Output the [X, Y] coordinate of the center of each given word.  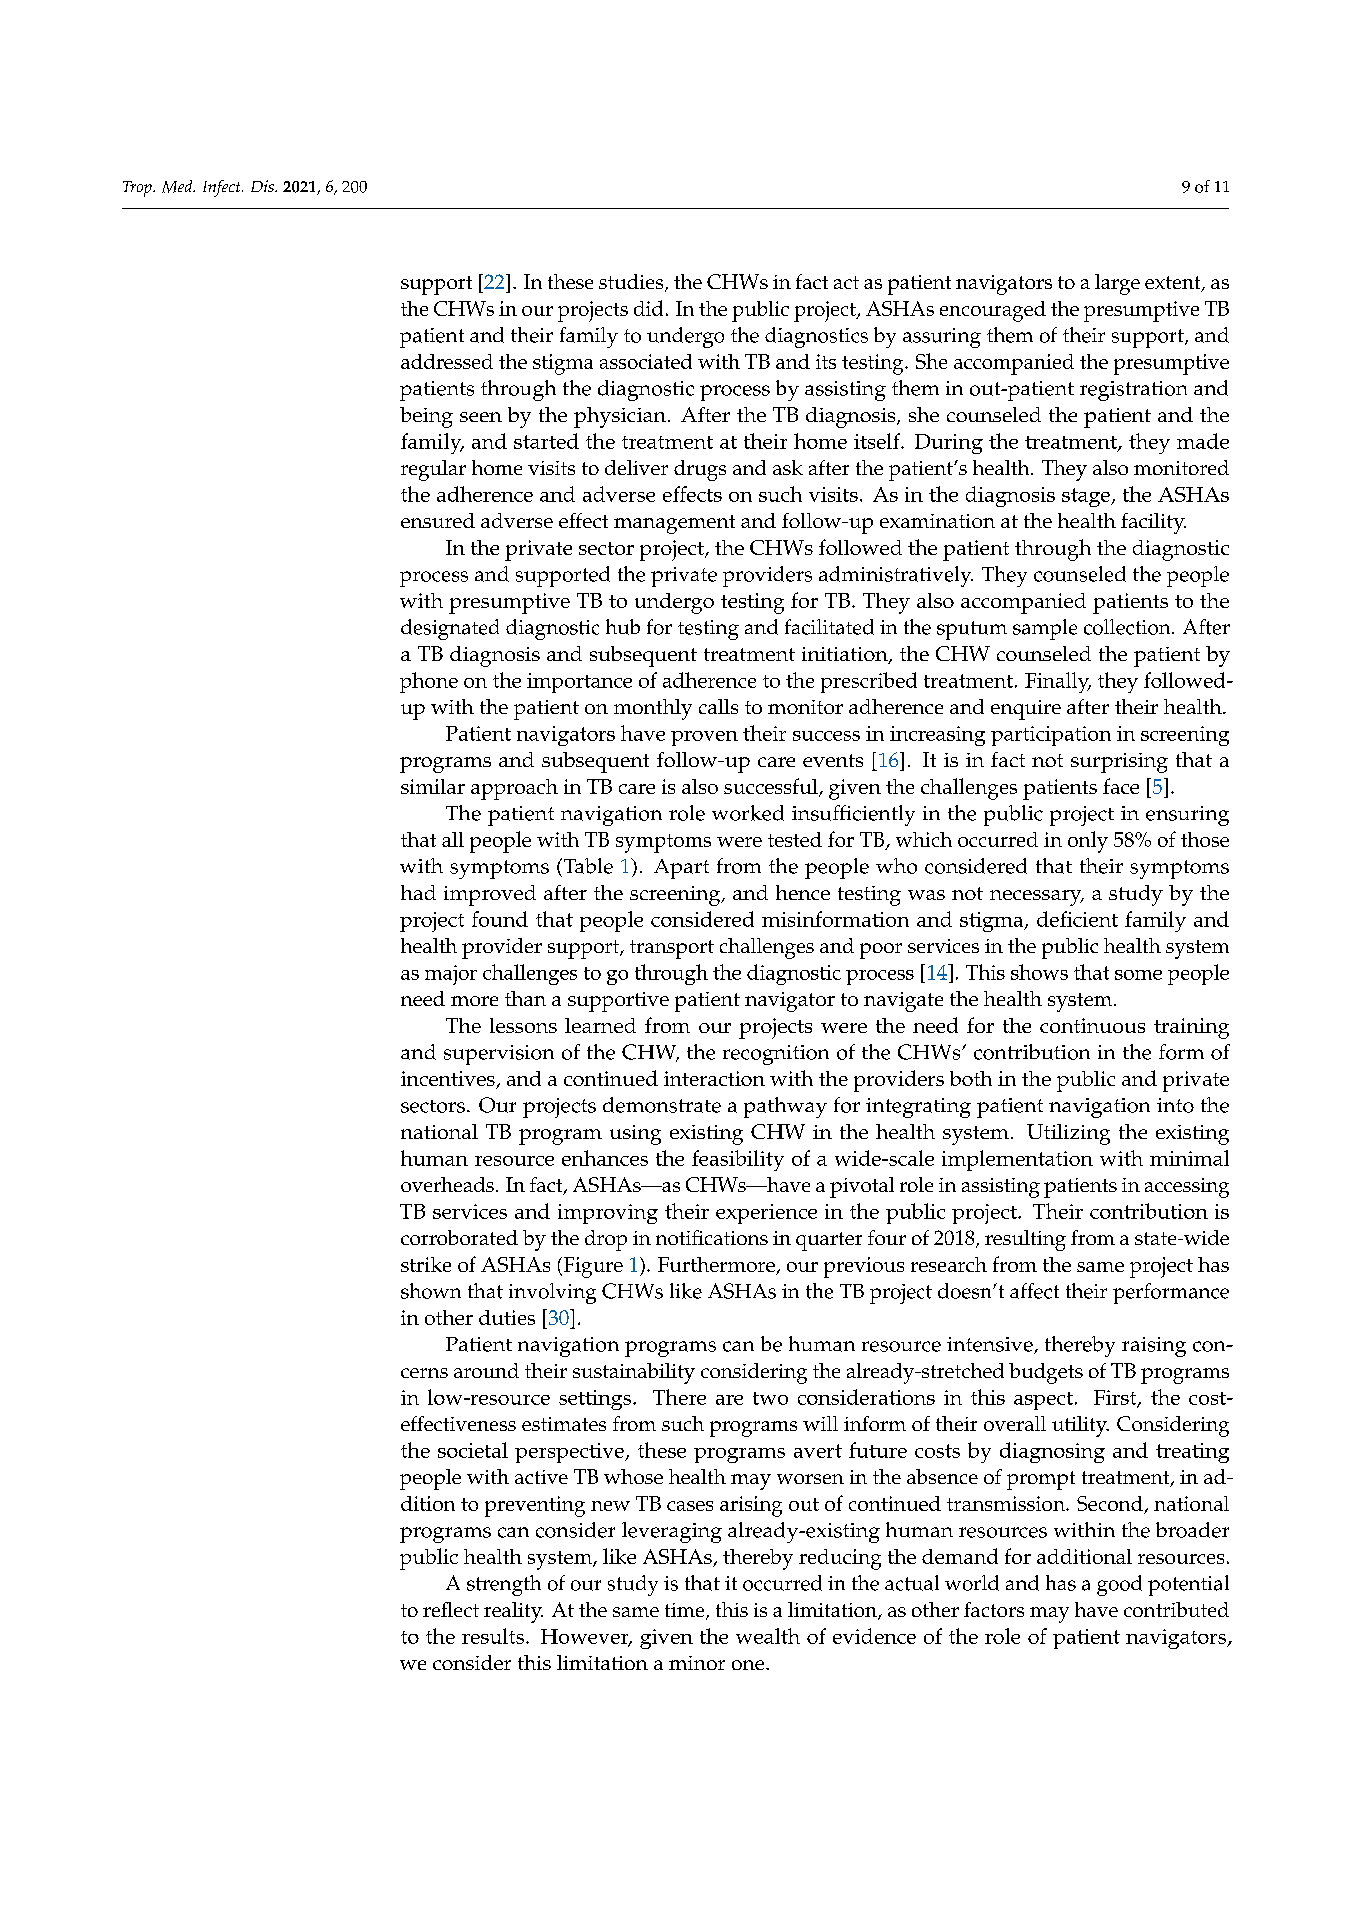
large [1117, 284]
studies [632, 283]
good [1119, 1585]
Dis [263, 186]
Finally [1058, 682]
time [686, 1611]
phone [429, 682]
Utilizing [1068, 1134]
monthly [653, 709]
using [635, 1135]
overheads [447, 1184]
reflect [451, 1609]
